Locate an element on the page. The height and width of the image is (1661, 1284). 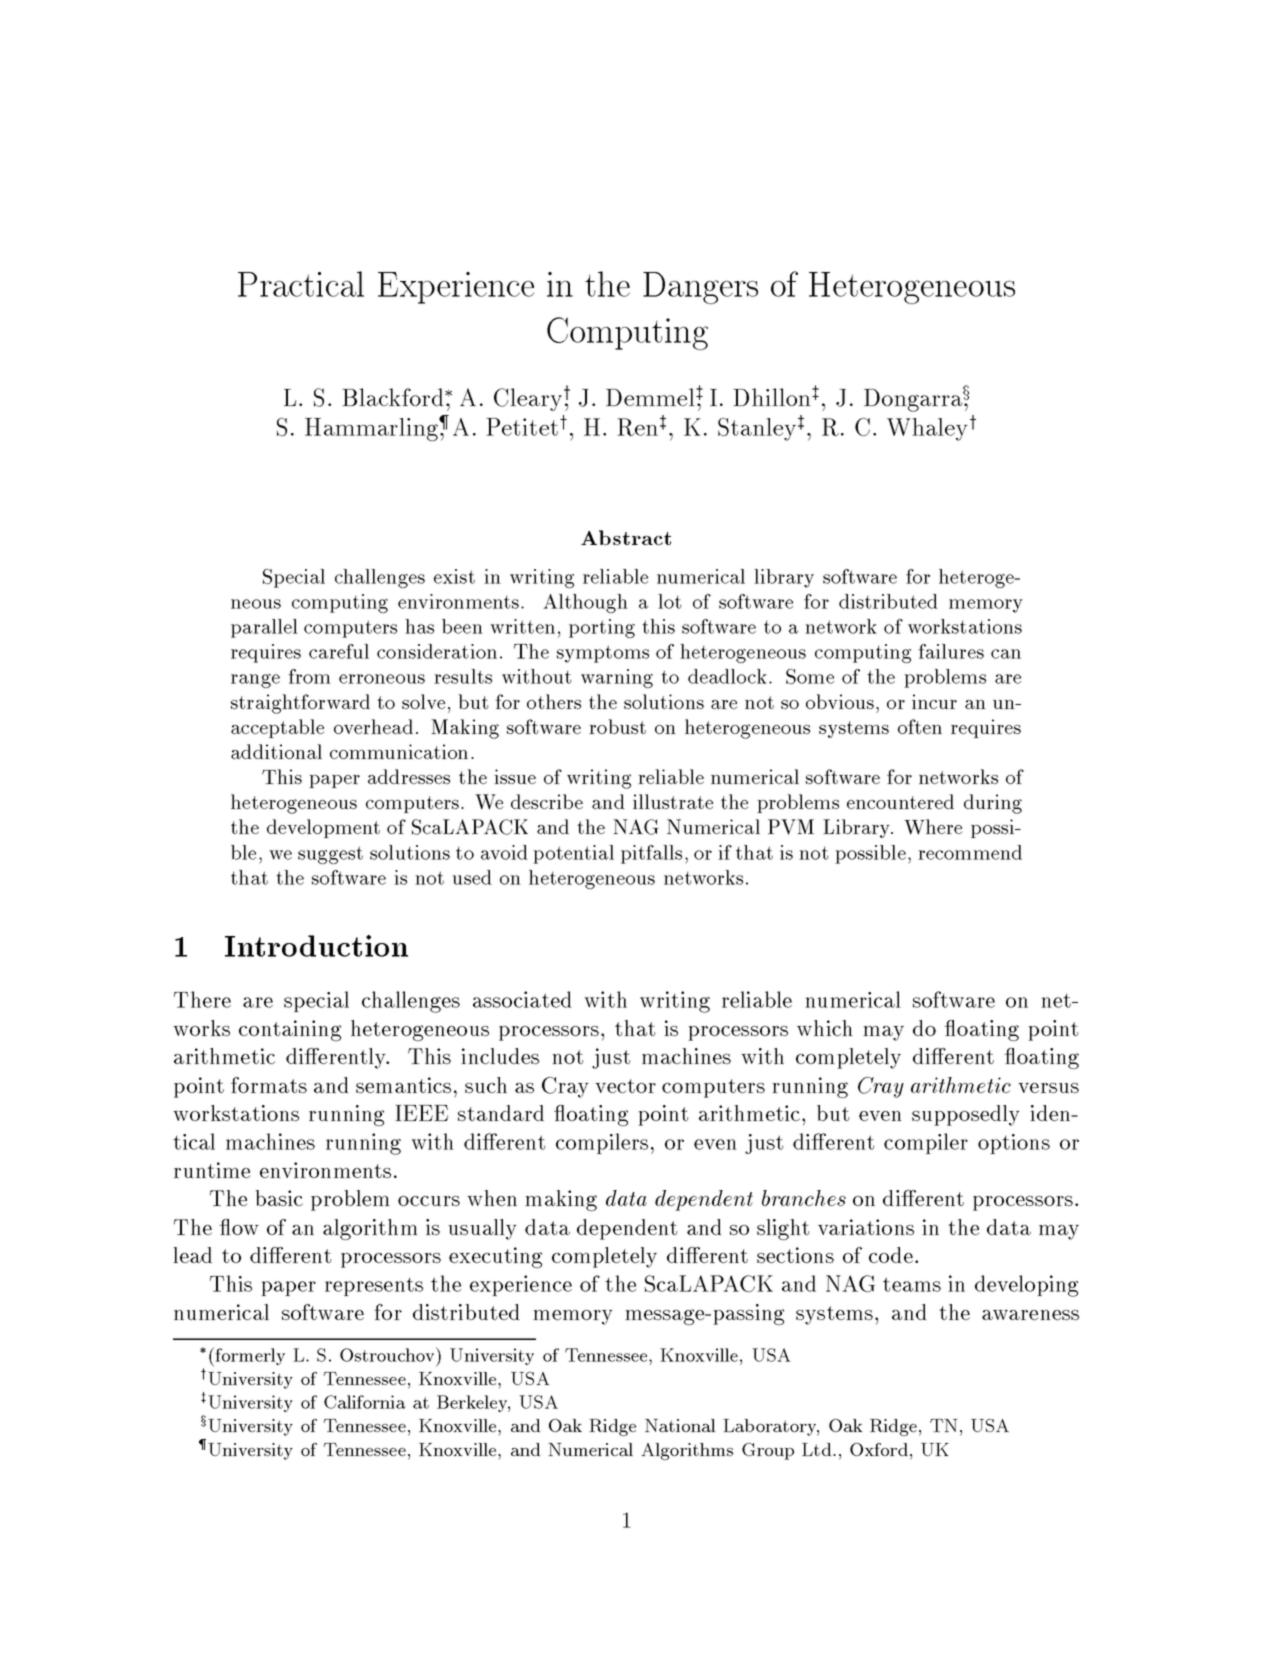
from is located at coordinates (309, 676).
